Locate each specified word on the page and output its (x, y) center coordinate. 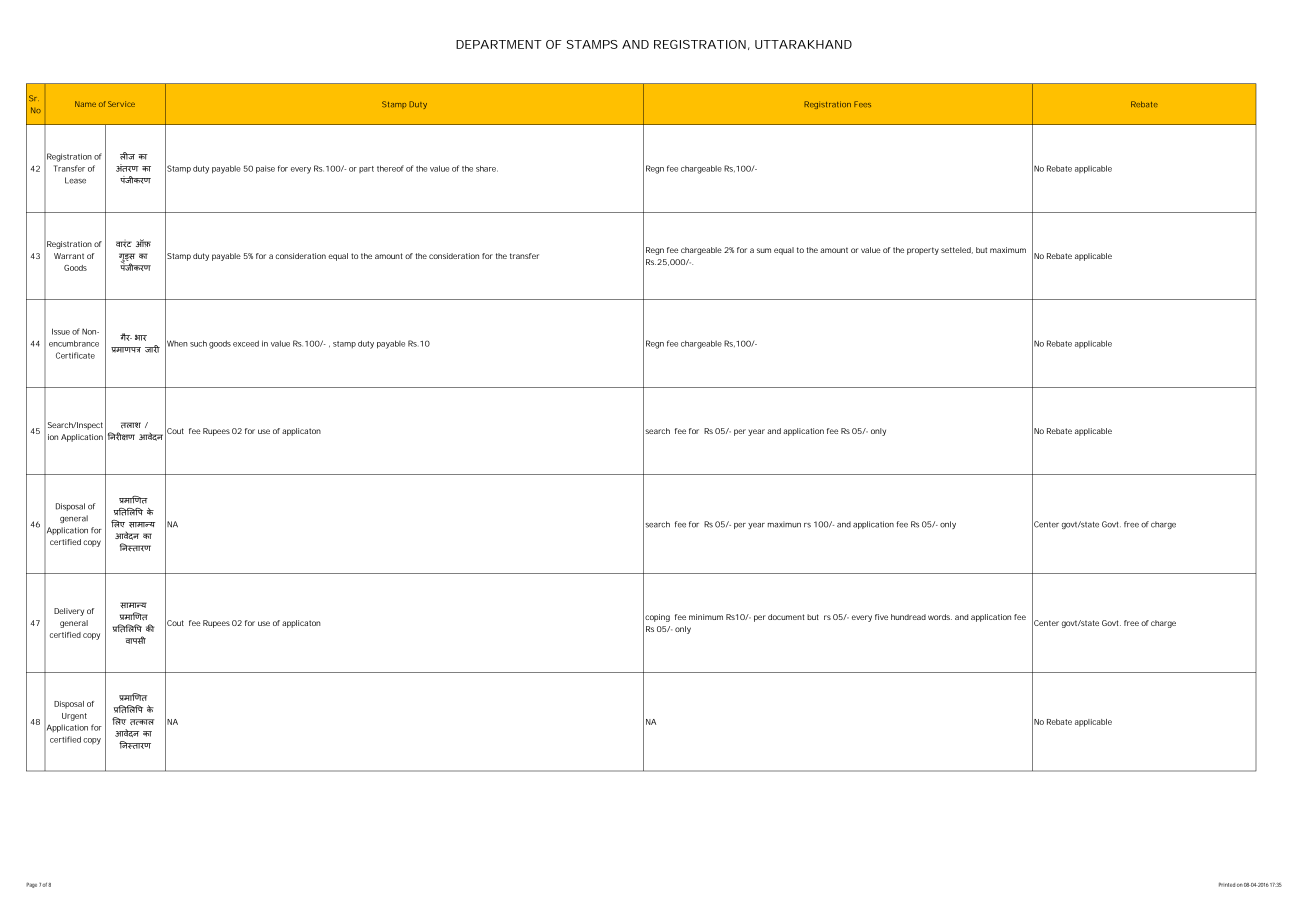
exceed (246, 343)
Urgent (74, 717)
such (198, 343)
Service (121, 104)
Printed (1227, 884)
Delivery (69, 612)
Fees (862, 104)
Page (31, 885)
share (487, 168)
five (881, 617)
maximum (1008, 250)
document (786, 617)
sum (764, 250)
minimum (706, 617)
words (940, 617)
